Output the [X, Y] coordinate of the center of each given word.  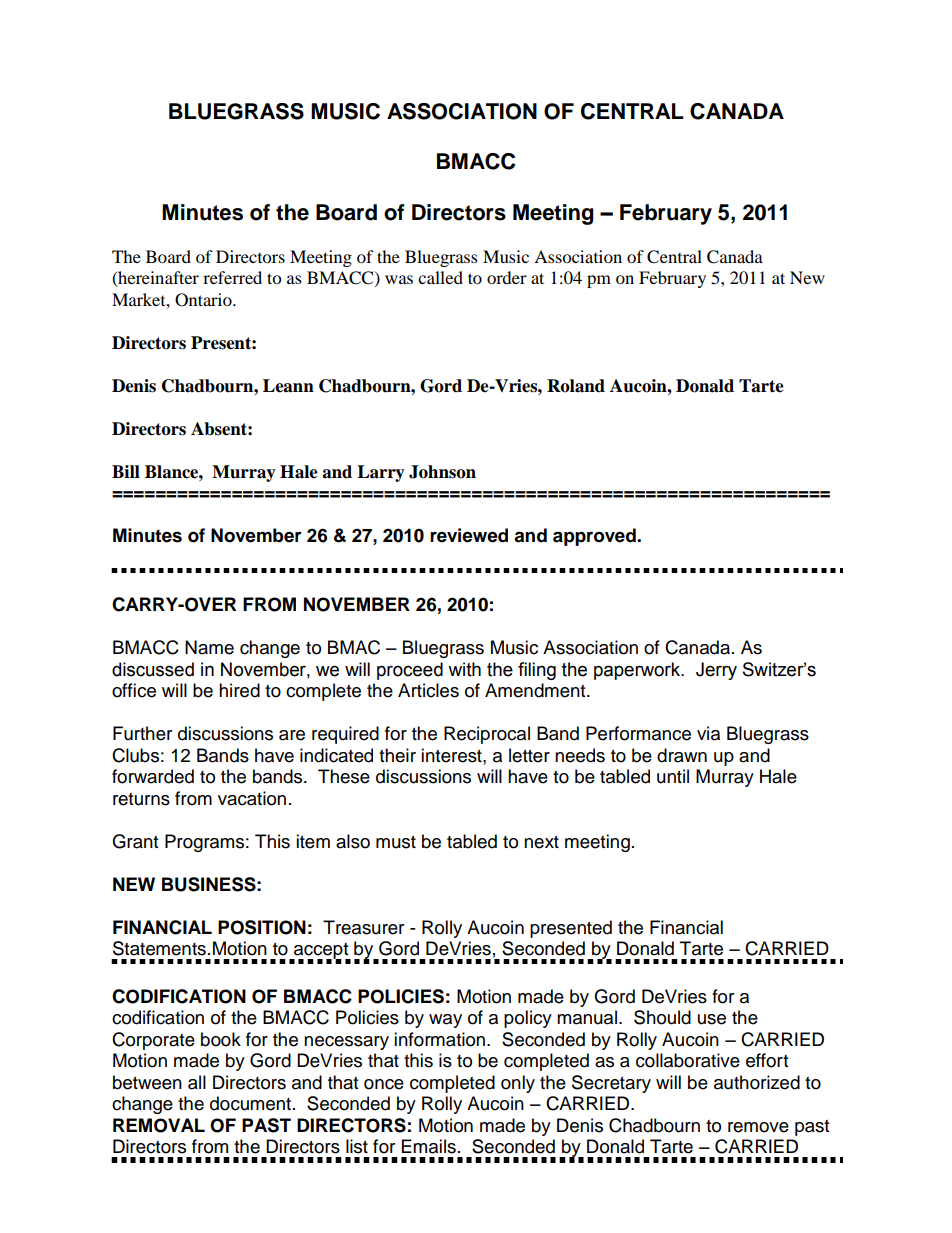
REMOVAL [159, 1125]
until [673, 776]
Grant [135, 841]
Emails [429, 1146]
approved [595, 537]
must [396, 842]
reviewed [469, 535]
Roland [576, 386]
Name [209, 647]
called [440, 277]
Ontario [204, 300]
